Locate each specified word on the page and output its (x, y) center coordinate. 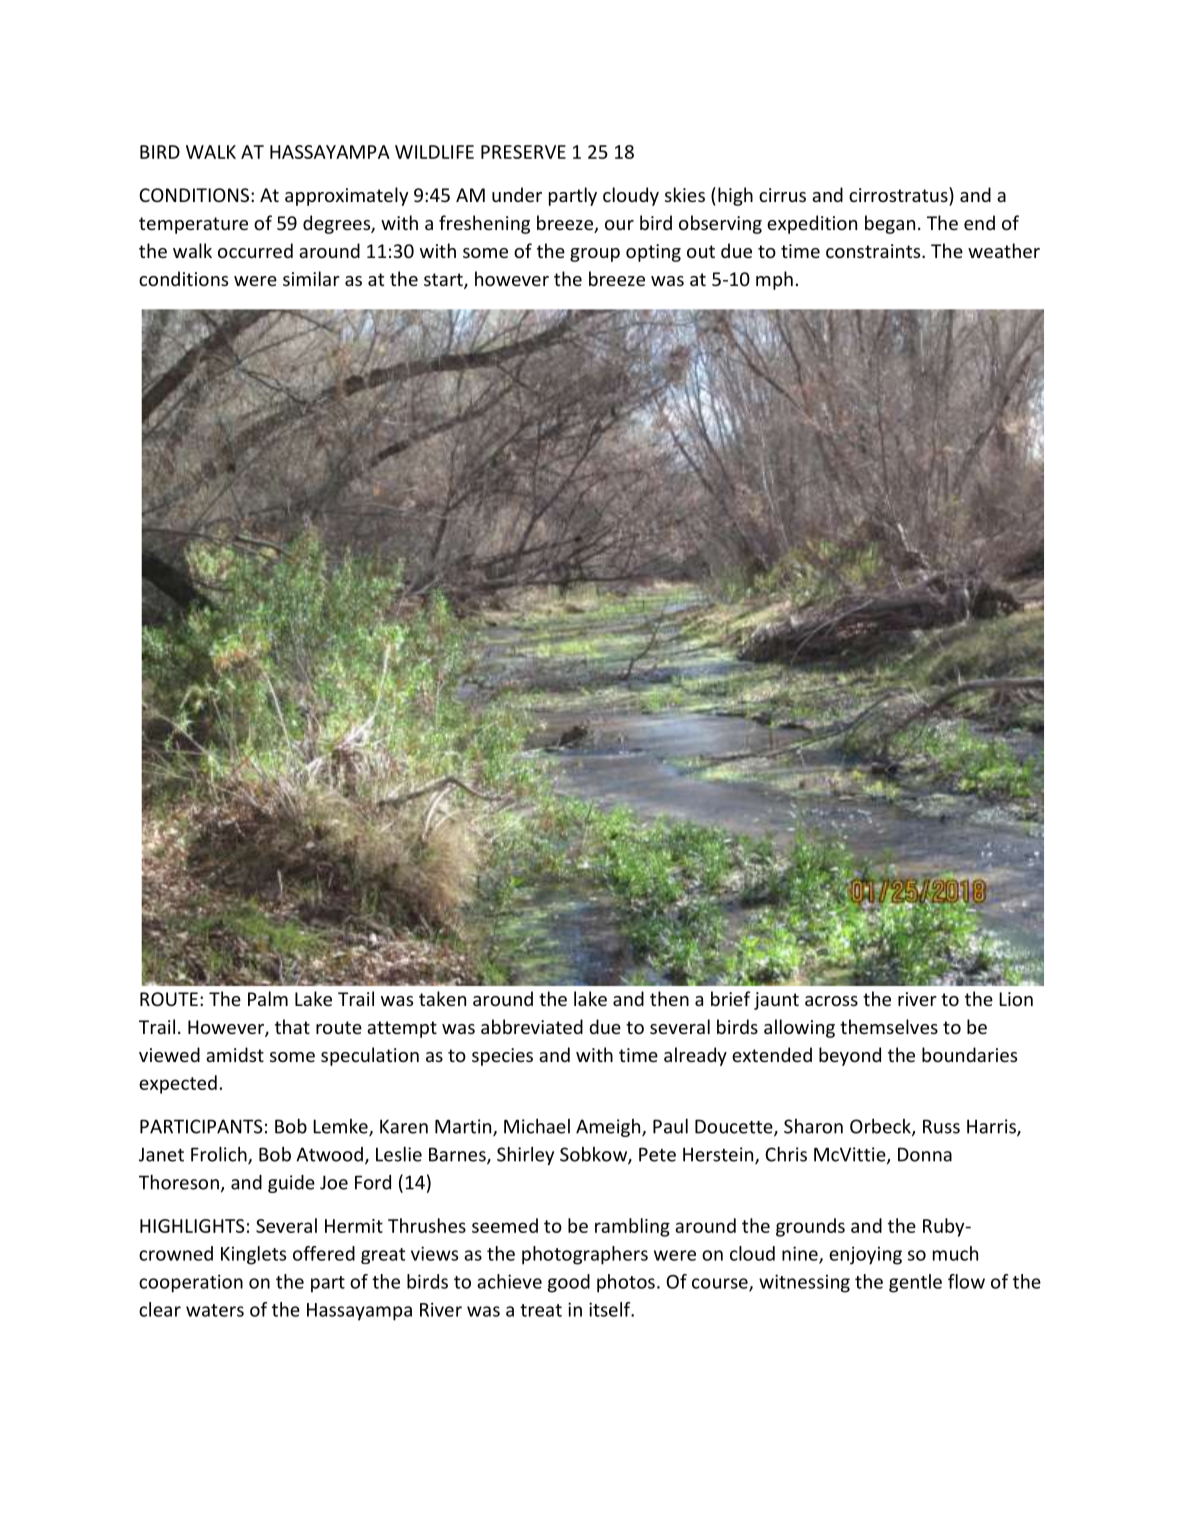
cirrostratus (899, 194)
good (569, 1283)
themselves (889, 1026)
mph (774, 280)
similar (311, 278)
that (292, 1026)
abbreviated (532, 1026)
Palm (268, 998)
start (444, 281)
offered (324, 1253)
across (831, 1001)
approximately (346, 196)
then (669, 998)
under (517, 194)
